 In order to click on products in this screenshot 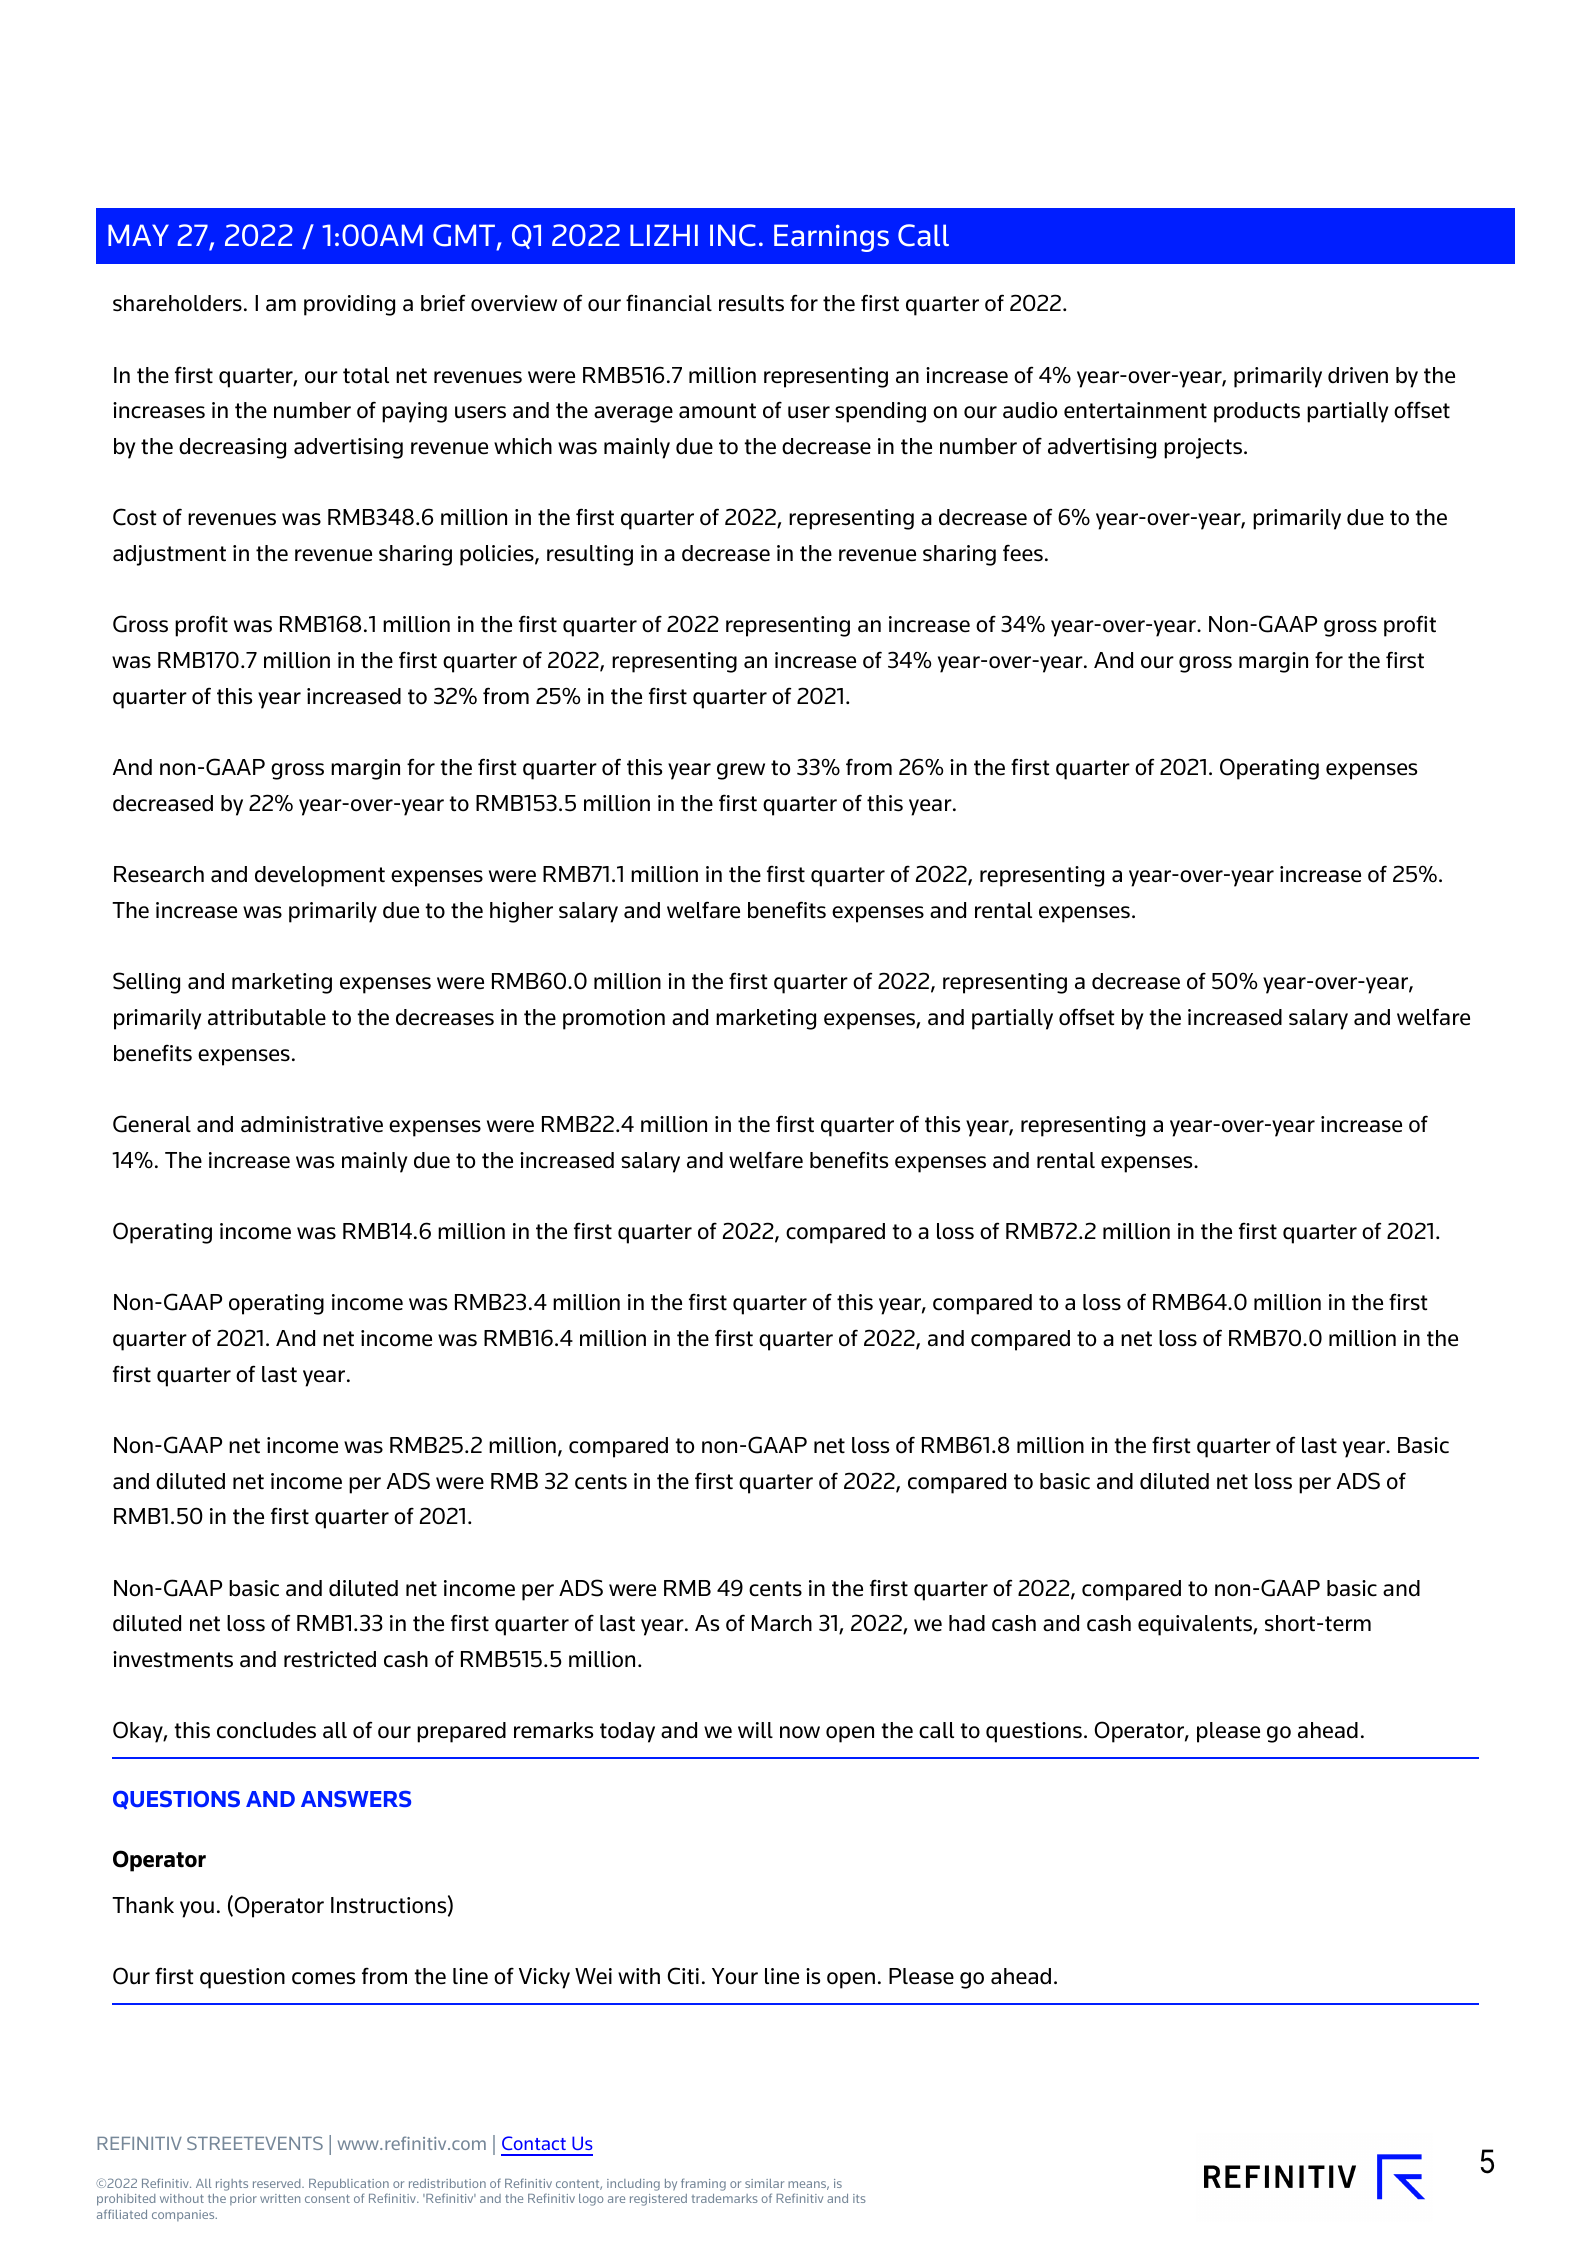, I will do `click(1257, 412)`.
